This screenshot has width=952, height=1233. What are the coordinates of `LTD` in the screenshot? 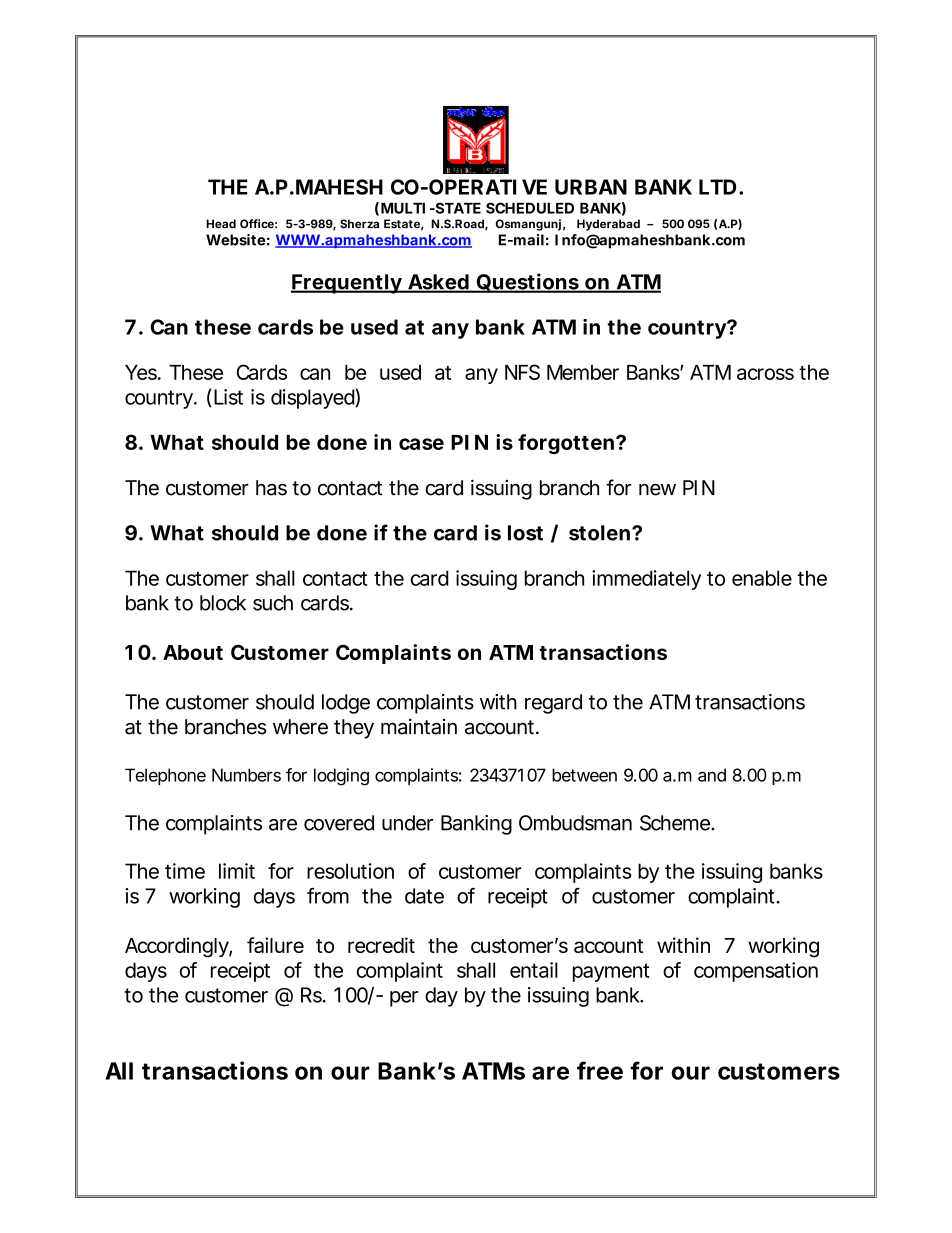 It's located at (717, 187).
